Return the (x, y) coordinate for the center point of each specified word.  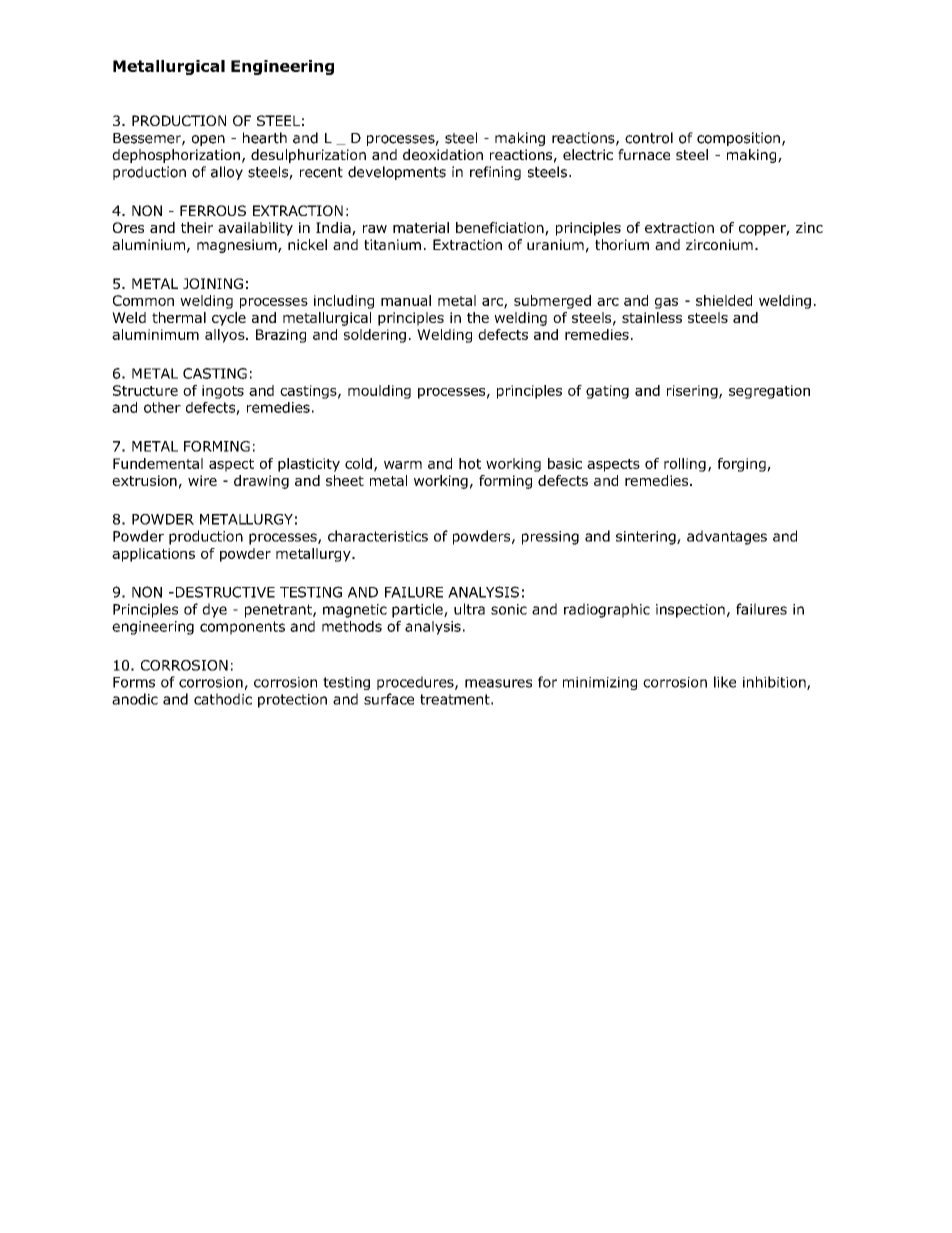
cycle (229, 319)
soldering (375, 336)
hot (470, 463)
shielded (724, 300)
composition (738, 139)
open (208, 140)
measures (498, 683)
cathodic (223, 699)
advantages (727, 537)
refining (495, 173)
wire (202, 480)
